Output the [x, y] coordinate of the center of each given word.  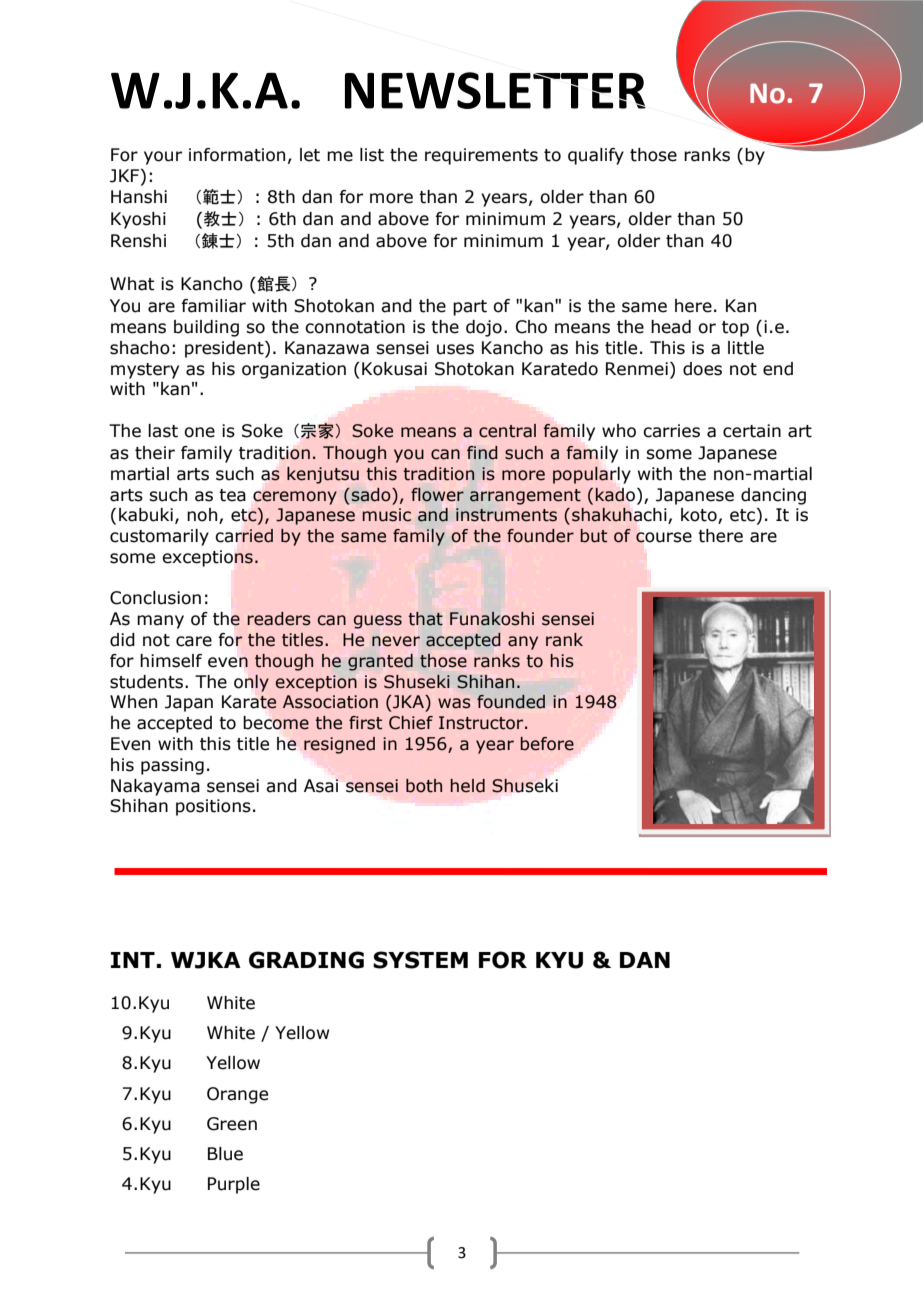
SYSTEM [420, 960]
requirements [481, 156]
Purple [234, 1185]
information [237, 155]
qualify [596, 156]
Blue [225, 1154]
